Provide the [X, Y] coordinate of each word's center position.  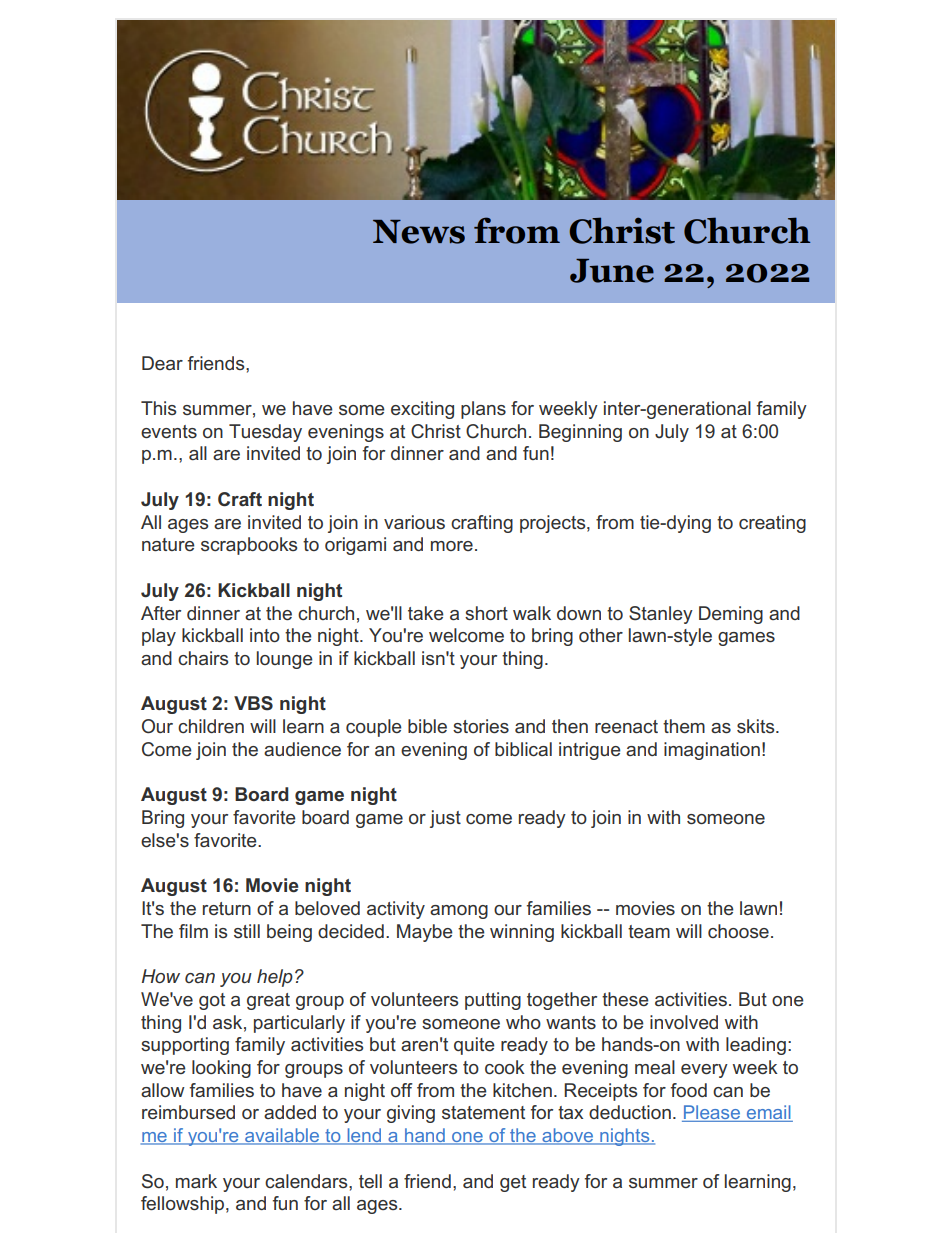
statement [483, 1112]
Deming [731, 615]
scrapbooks [249, 546]
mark [196, 1181]
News [419, 232]
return [227, 908]
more [452, 546]
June [612, 271]
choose [738, 931]
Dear [162, 363]
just [445, 819]
